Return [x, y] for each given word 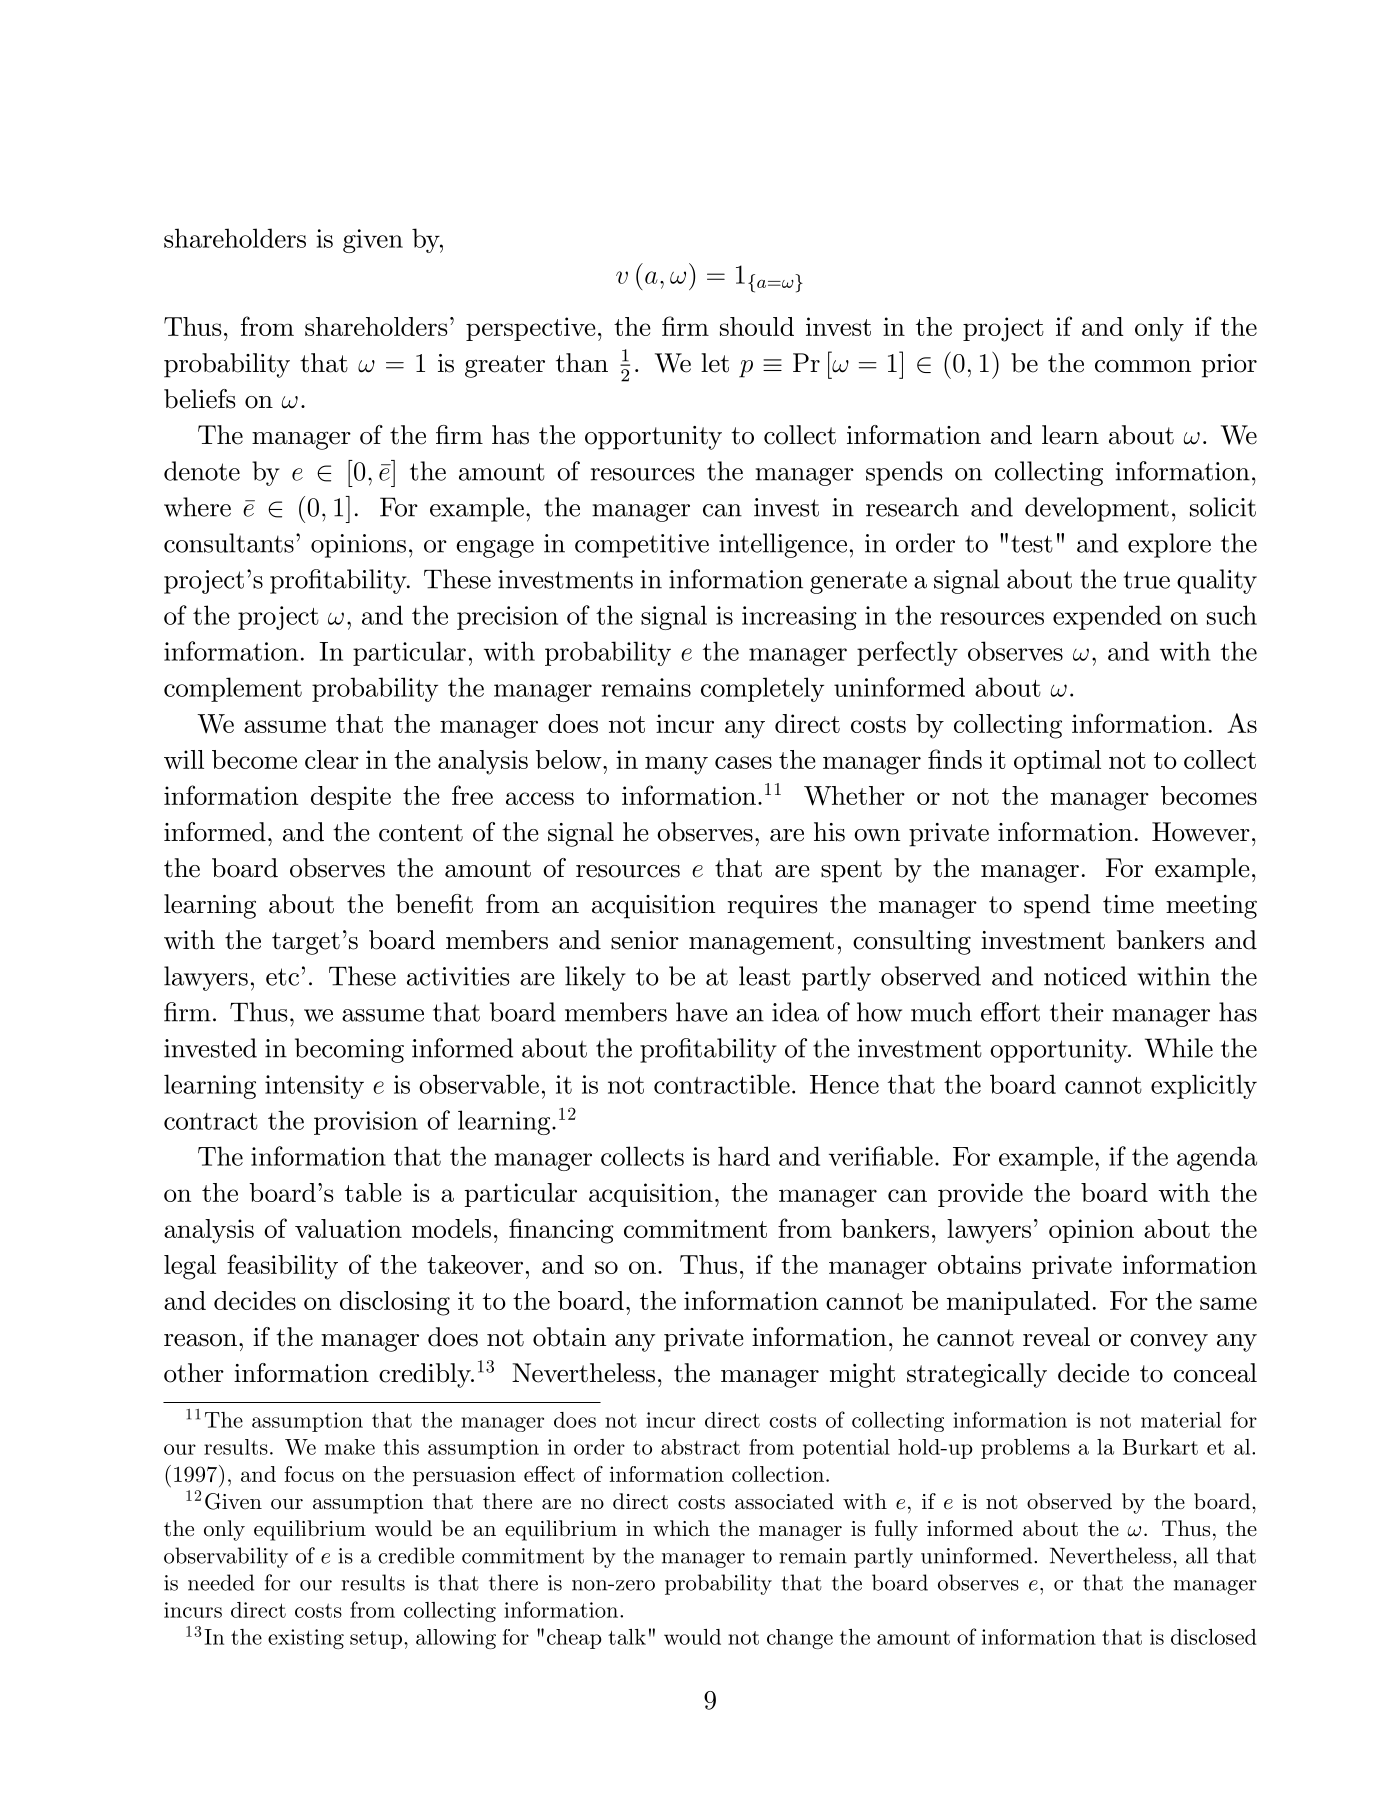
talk [627, 1637]
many [676, 765]
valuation [348, 1228]
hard [744, 1156]
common [1143, 366]
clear [332, 759]
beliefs [200, 399]
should [757, 326]
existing [306, 1639]
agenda [1217, 1158]
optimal [1057, 762]
